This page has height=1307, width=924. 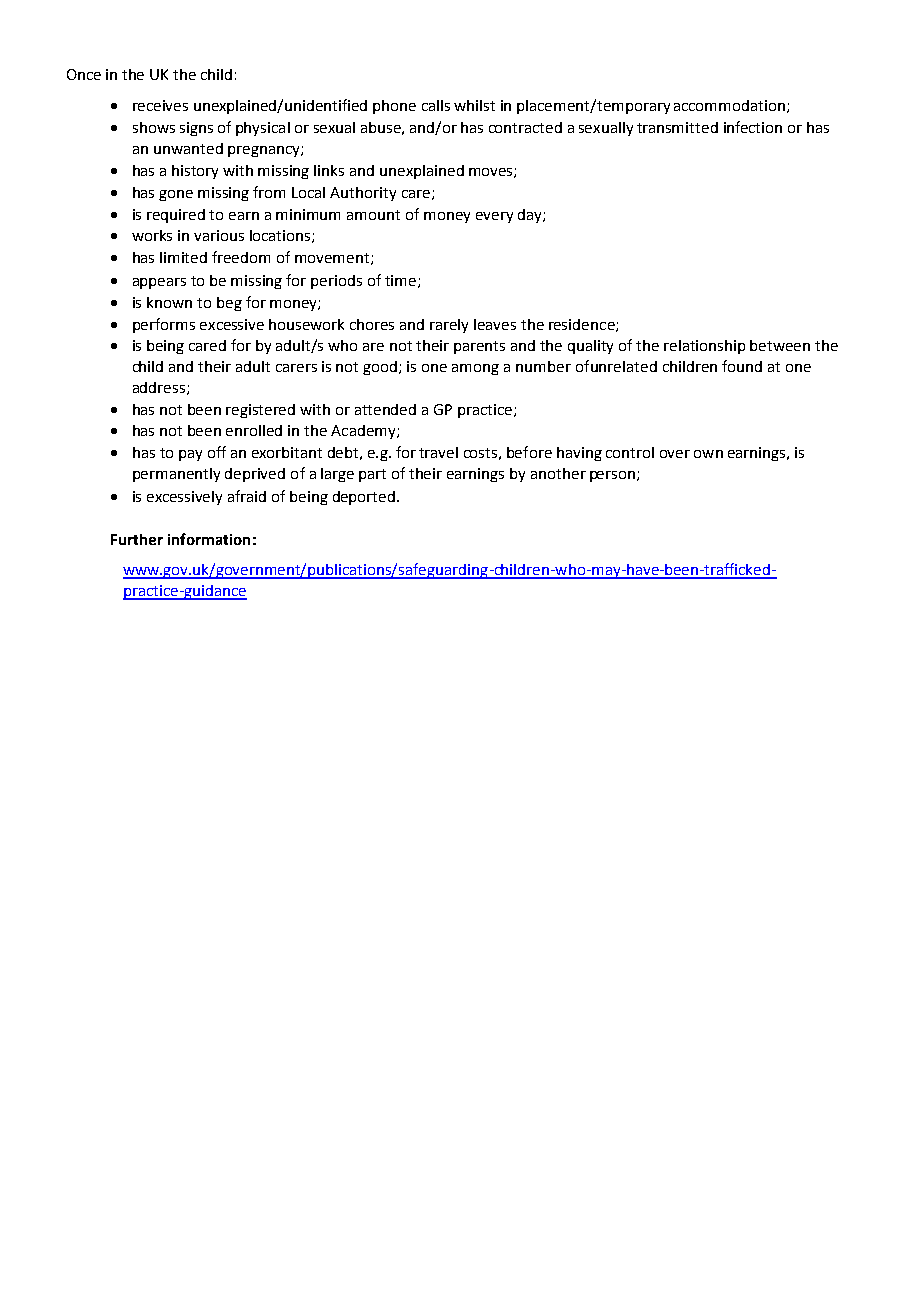 I want to click on attended, so click(x=385, y=409).
